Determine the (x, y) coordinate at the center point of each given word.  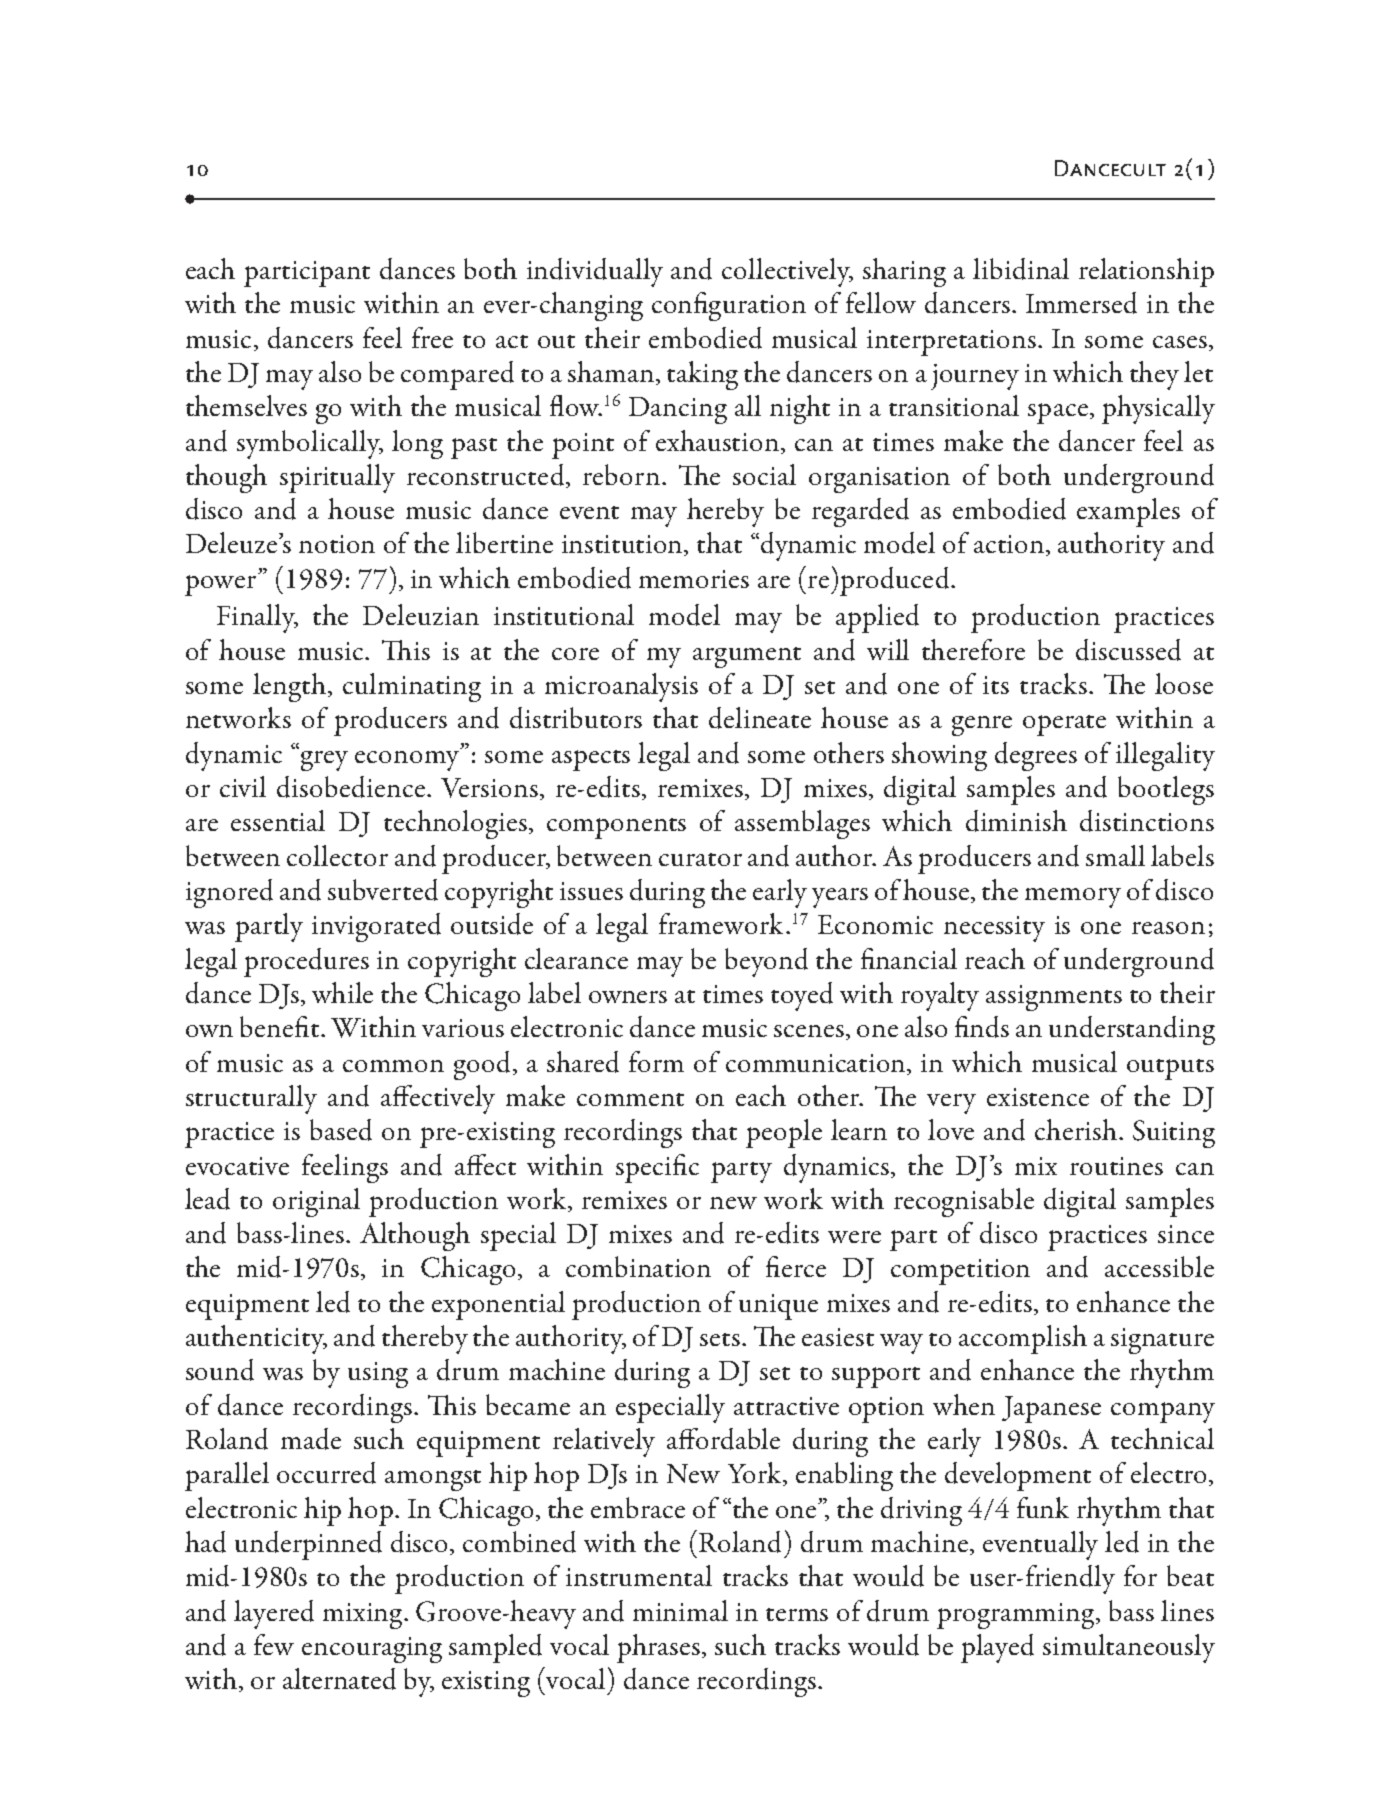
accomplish (1023, 1339)
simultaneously (1129, 1648)
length (291, 687)
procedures (306, 962)
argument (747, 657)
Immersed (1081, 303)
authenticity (256, 1339)
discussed (1128, 650)
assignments (1054, 998)
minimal (680, 1610)
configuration (729, 306)
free (432, 337)
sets (720, 1339)
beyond (766, 962)
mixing (364, 1616)
